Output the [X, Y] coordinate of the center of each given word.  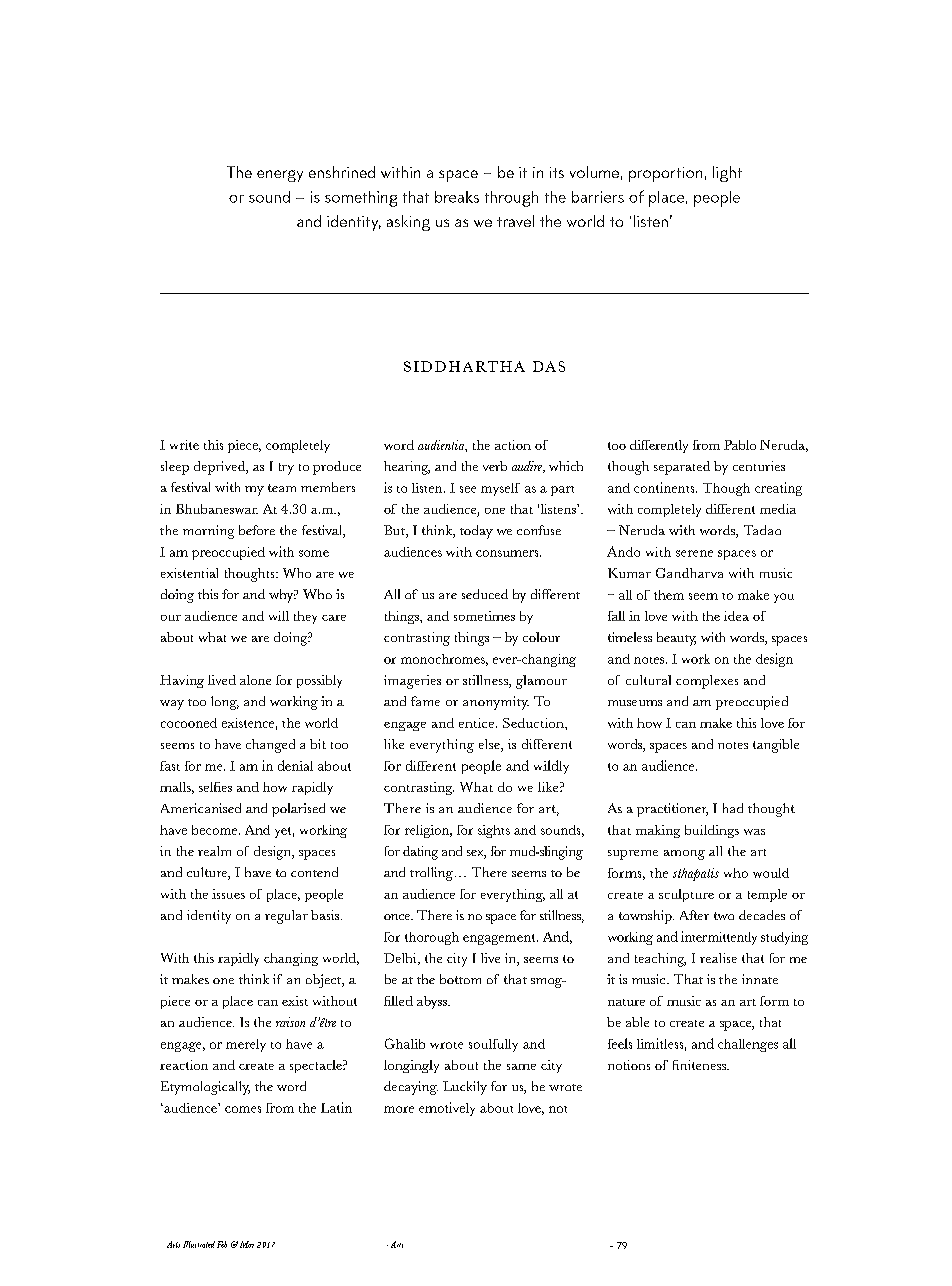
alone [255, 680]
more [399, 1109]
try [286, 469]
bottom [460, 979]
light [727, 174]
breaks [457, 197]
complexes [707, 682]
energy [280, 176]
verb [495, 466]
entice [478, 723]
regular [286, 917]
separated [682, 468]
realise [718, 958]
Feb [222, 1244]
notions [629, 1065]
